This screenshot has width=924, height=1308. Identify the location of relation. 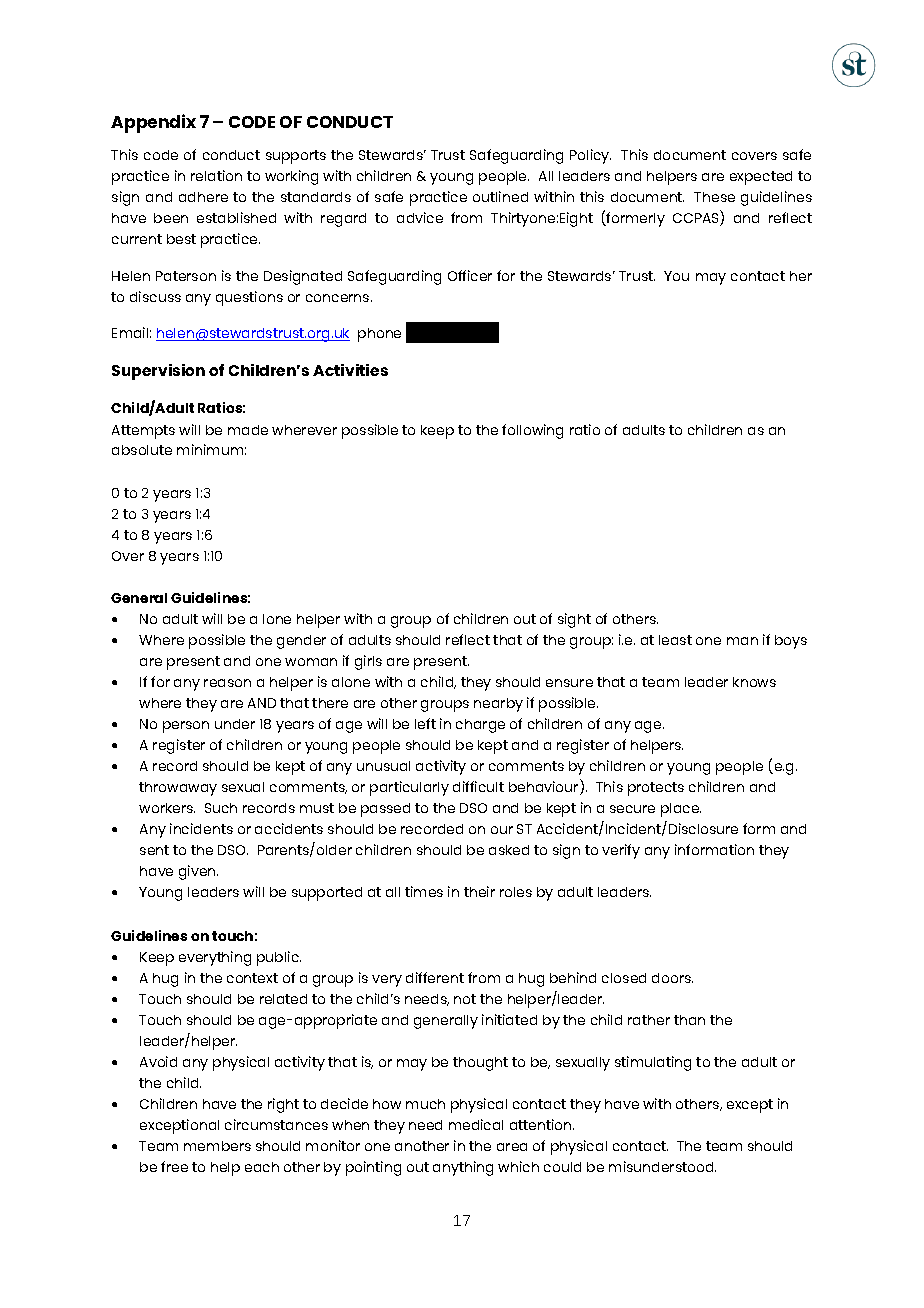
(216, 175).
